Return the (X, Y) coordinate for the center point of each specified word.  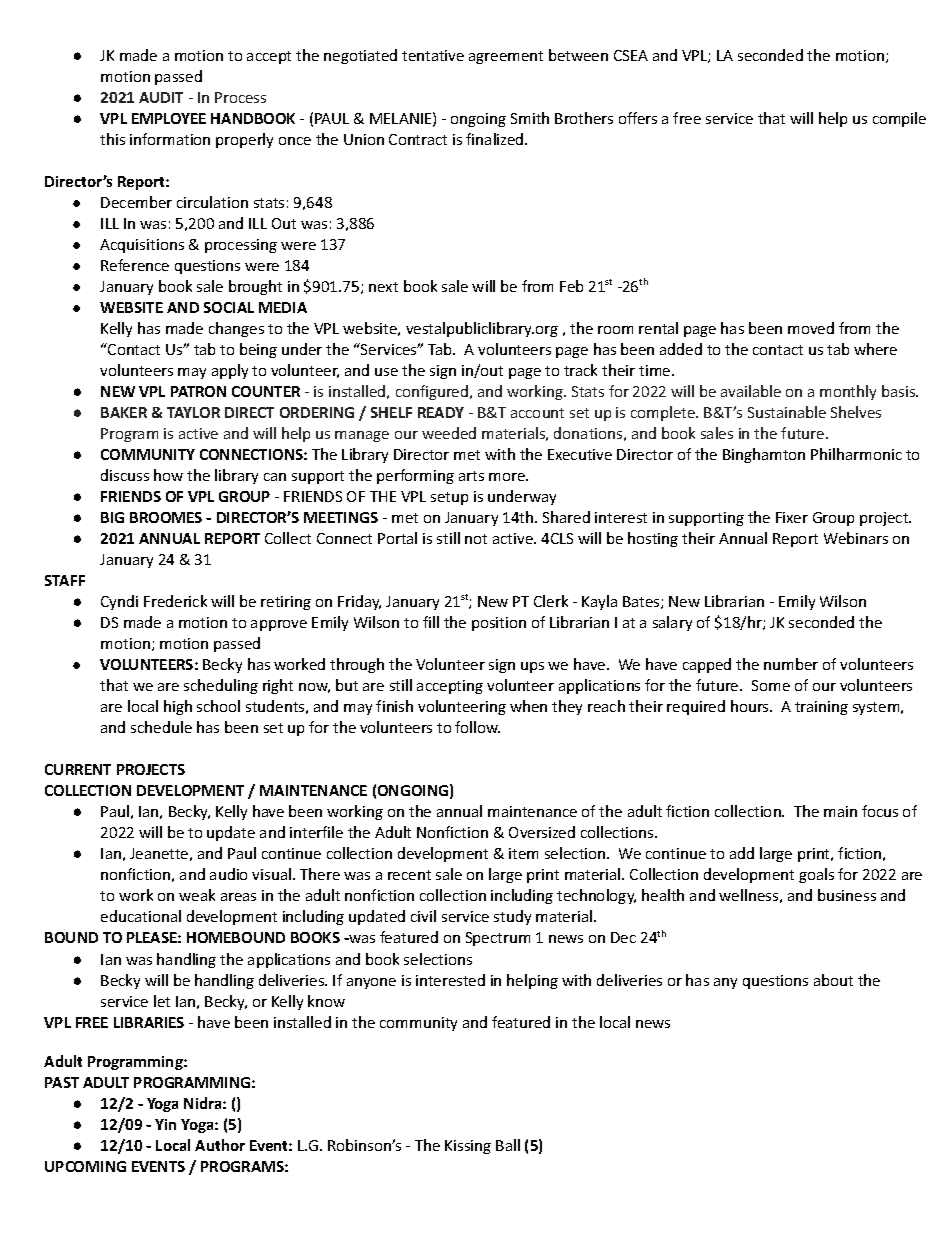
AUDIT (161, 97)
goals (816, 875)
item (523, 853)
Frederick (175, 601)
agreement (506, 57)
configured (433, 392)
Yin (165, 1124)
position (499, 624)
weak (197, 895)
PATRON (198, 391)
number (791, 664)
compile (899, 119)
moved (811, 328)
